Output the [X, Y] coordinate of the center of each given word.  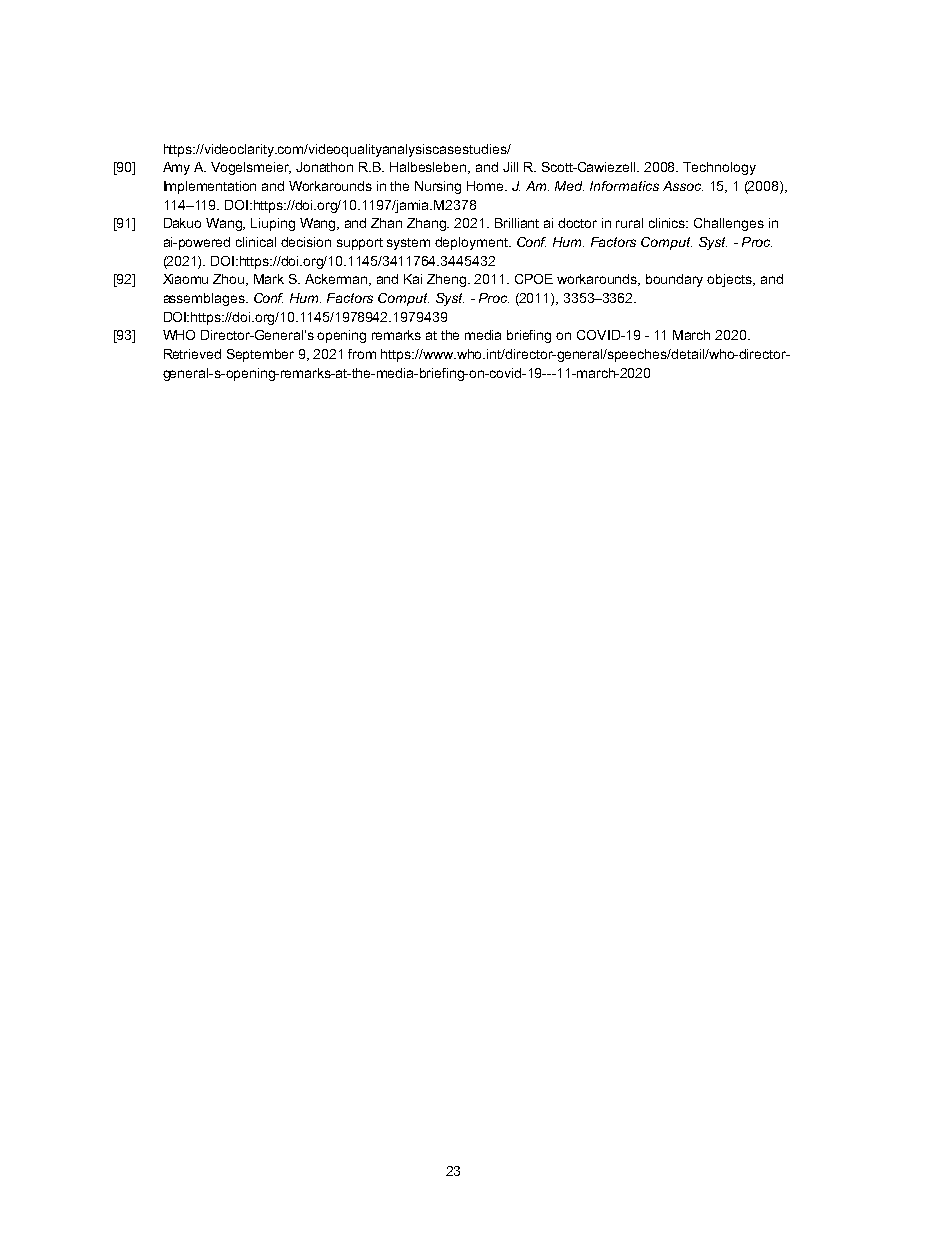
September [260, 355]
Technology [719, 168]
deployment [472, 243]
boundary [674, 280]
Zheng [448, 280]
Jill [510, 167]
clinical [256, 242]
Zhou [230, 280]
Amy [176, 168]
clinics [668, 223]
